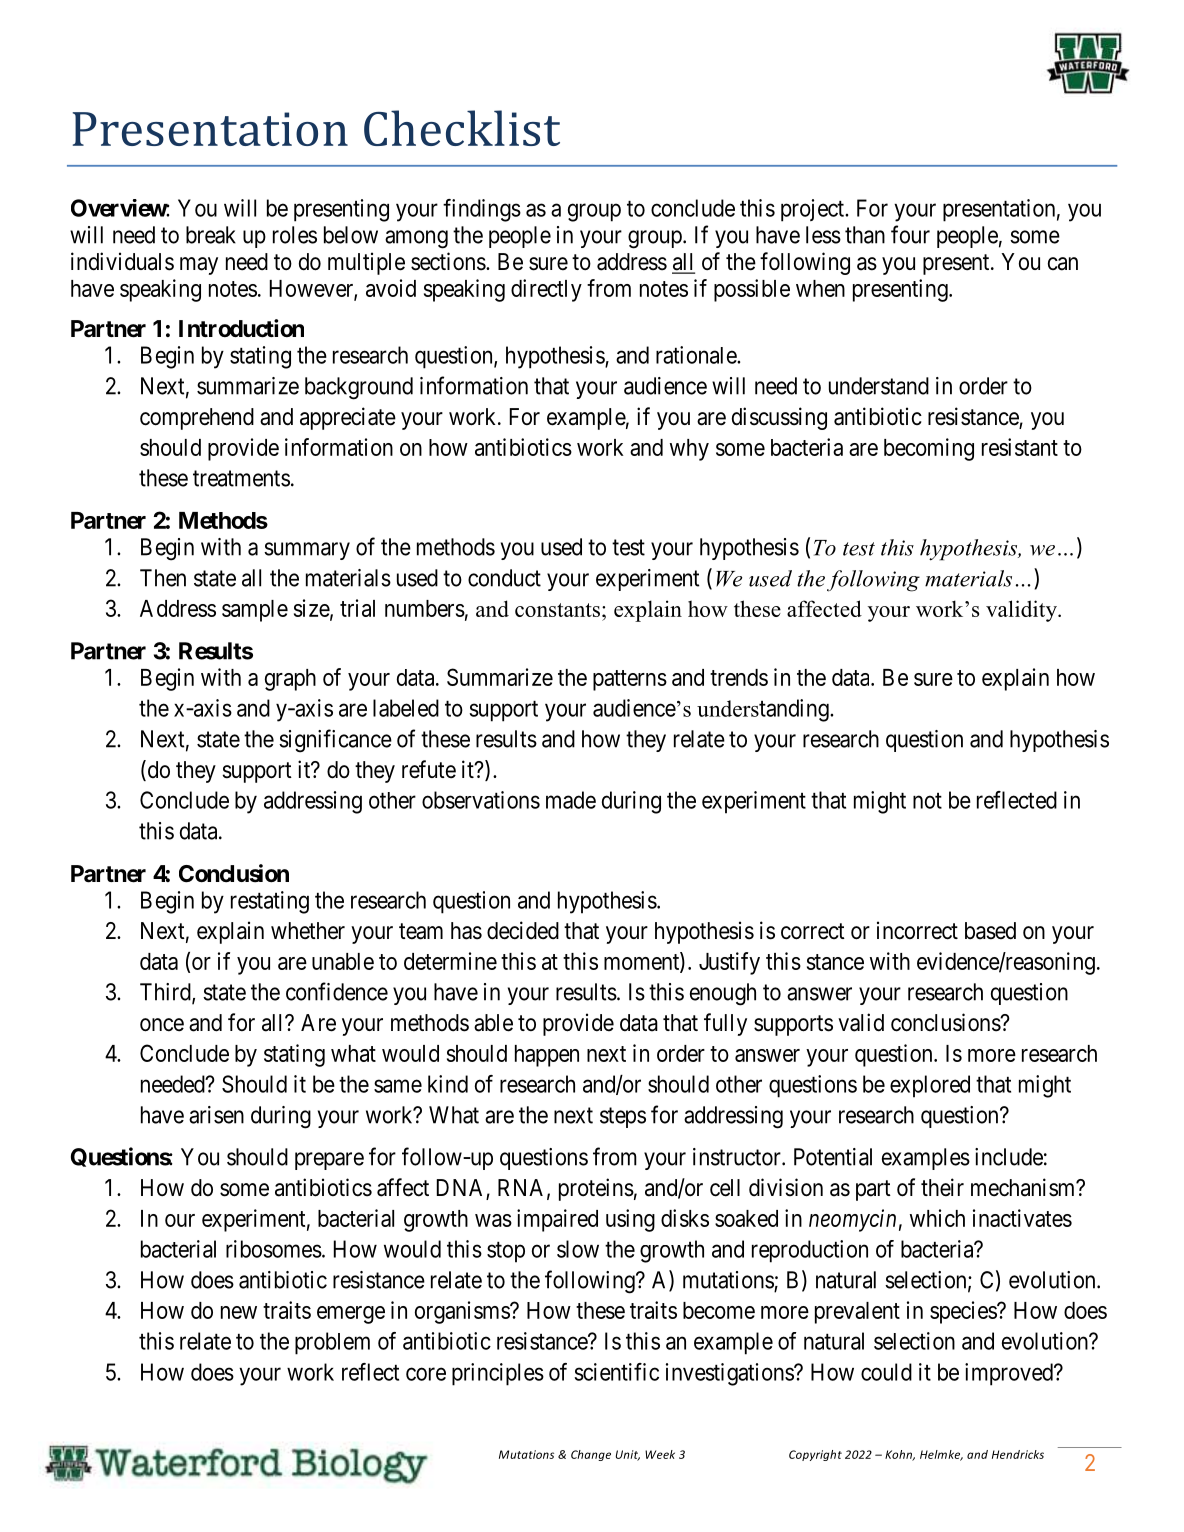 The height and width of the document is (1532, 1184). Describe the element at coordinates (255, 611) in the document. I see `sample` at that location.
